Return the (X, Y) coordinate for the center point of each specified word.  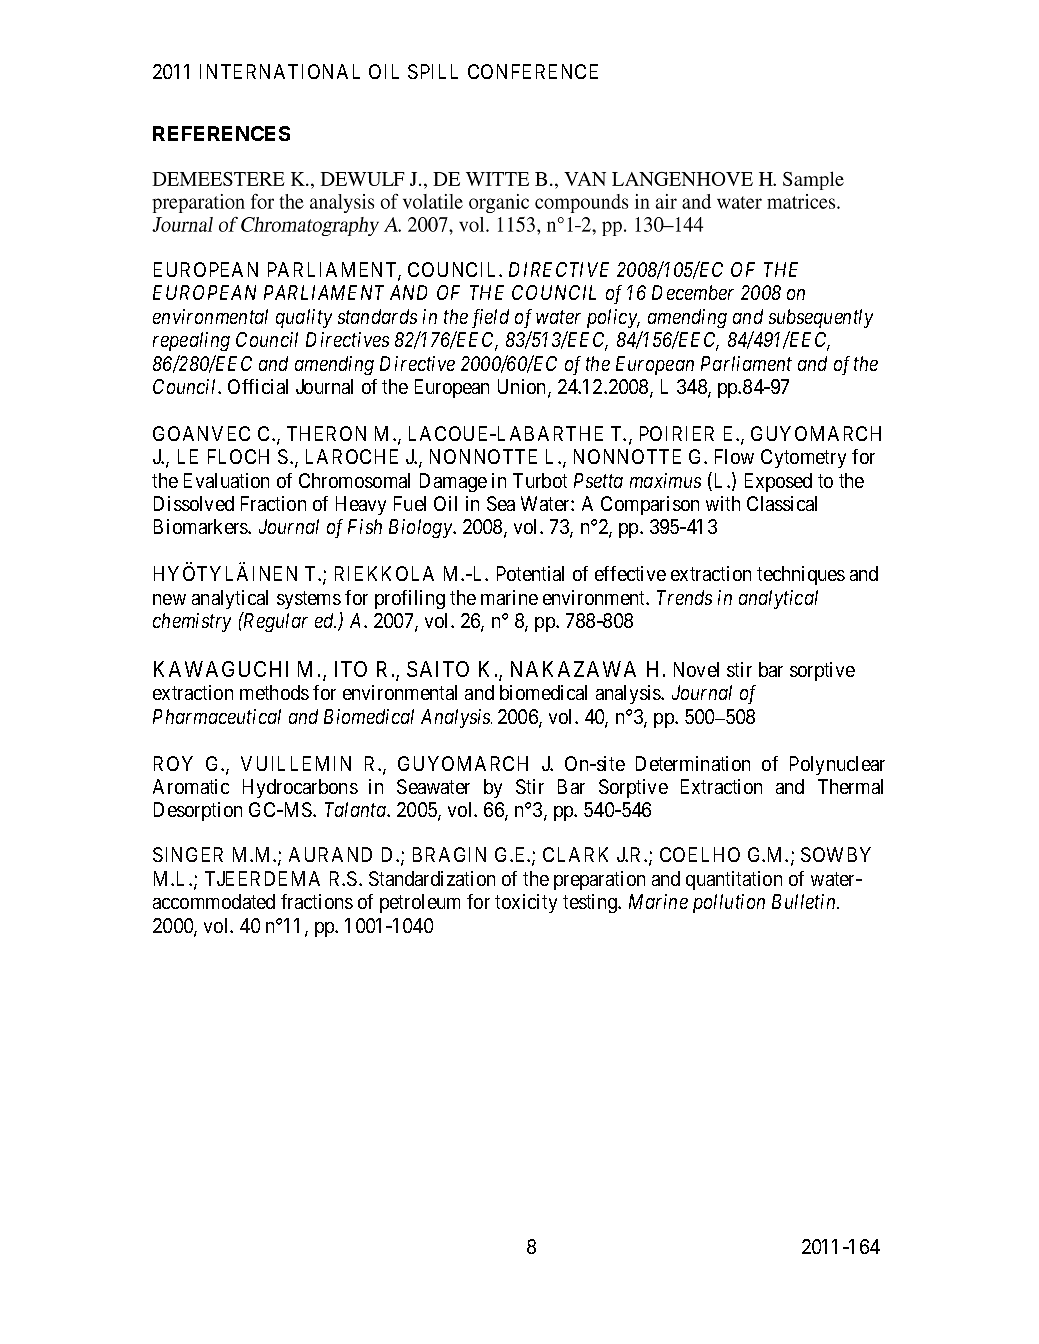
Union (523, 388)
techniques (801, 575)
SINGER (188, 854)
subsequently (821, 318)
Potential (530, 573)
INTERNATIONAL (280, 71)
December (693, 292)
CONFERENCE (533, 71)
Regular (274, 622)
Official (258, 386)
